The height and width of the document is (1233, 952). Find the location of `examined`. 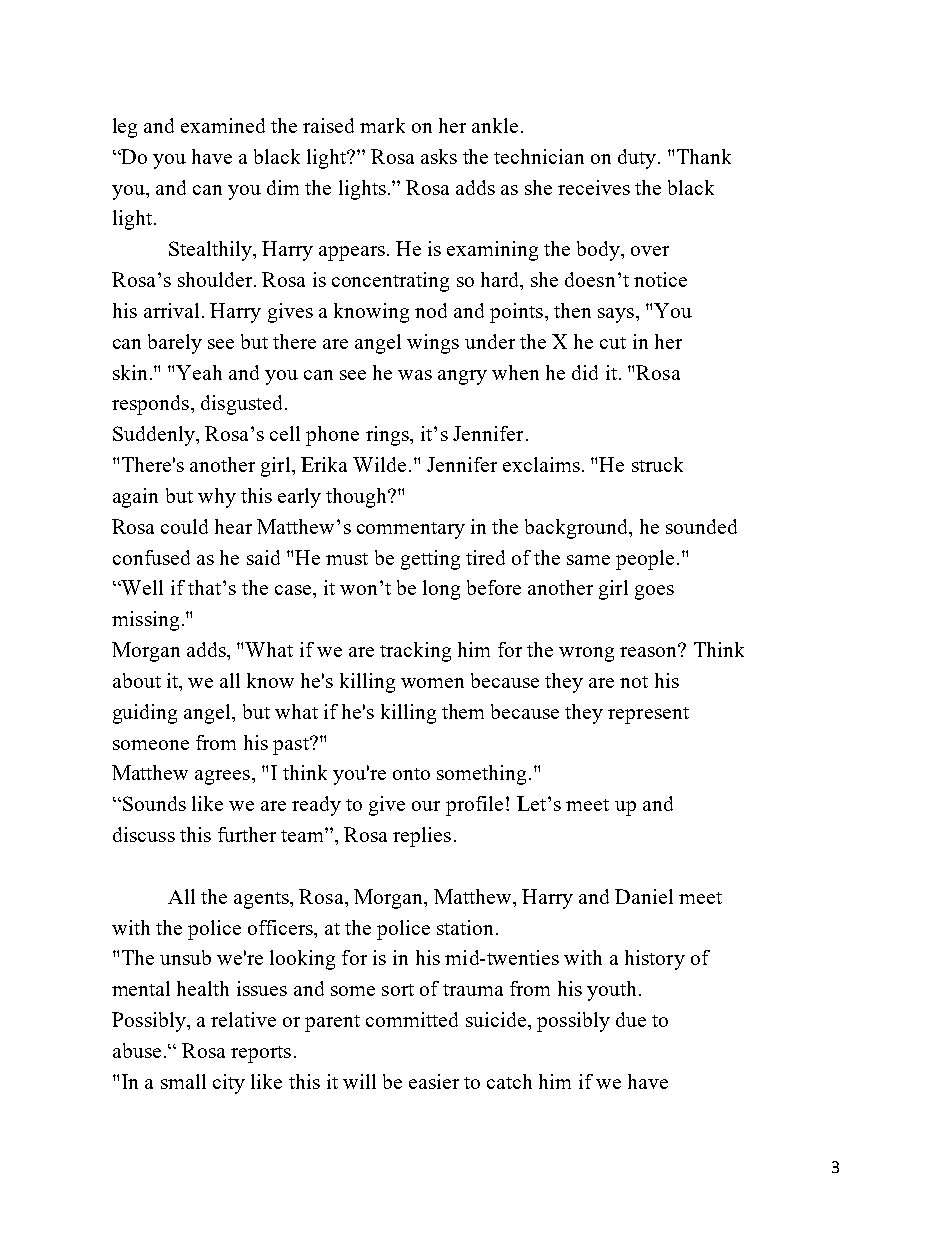

examined is located at coordinates (223, 125).
